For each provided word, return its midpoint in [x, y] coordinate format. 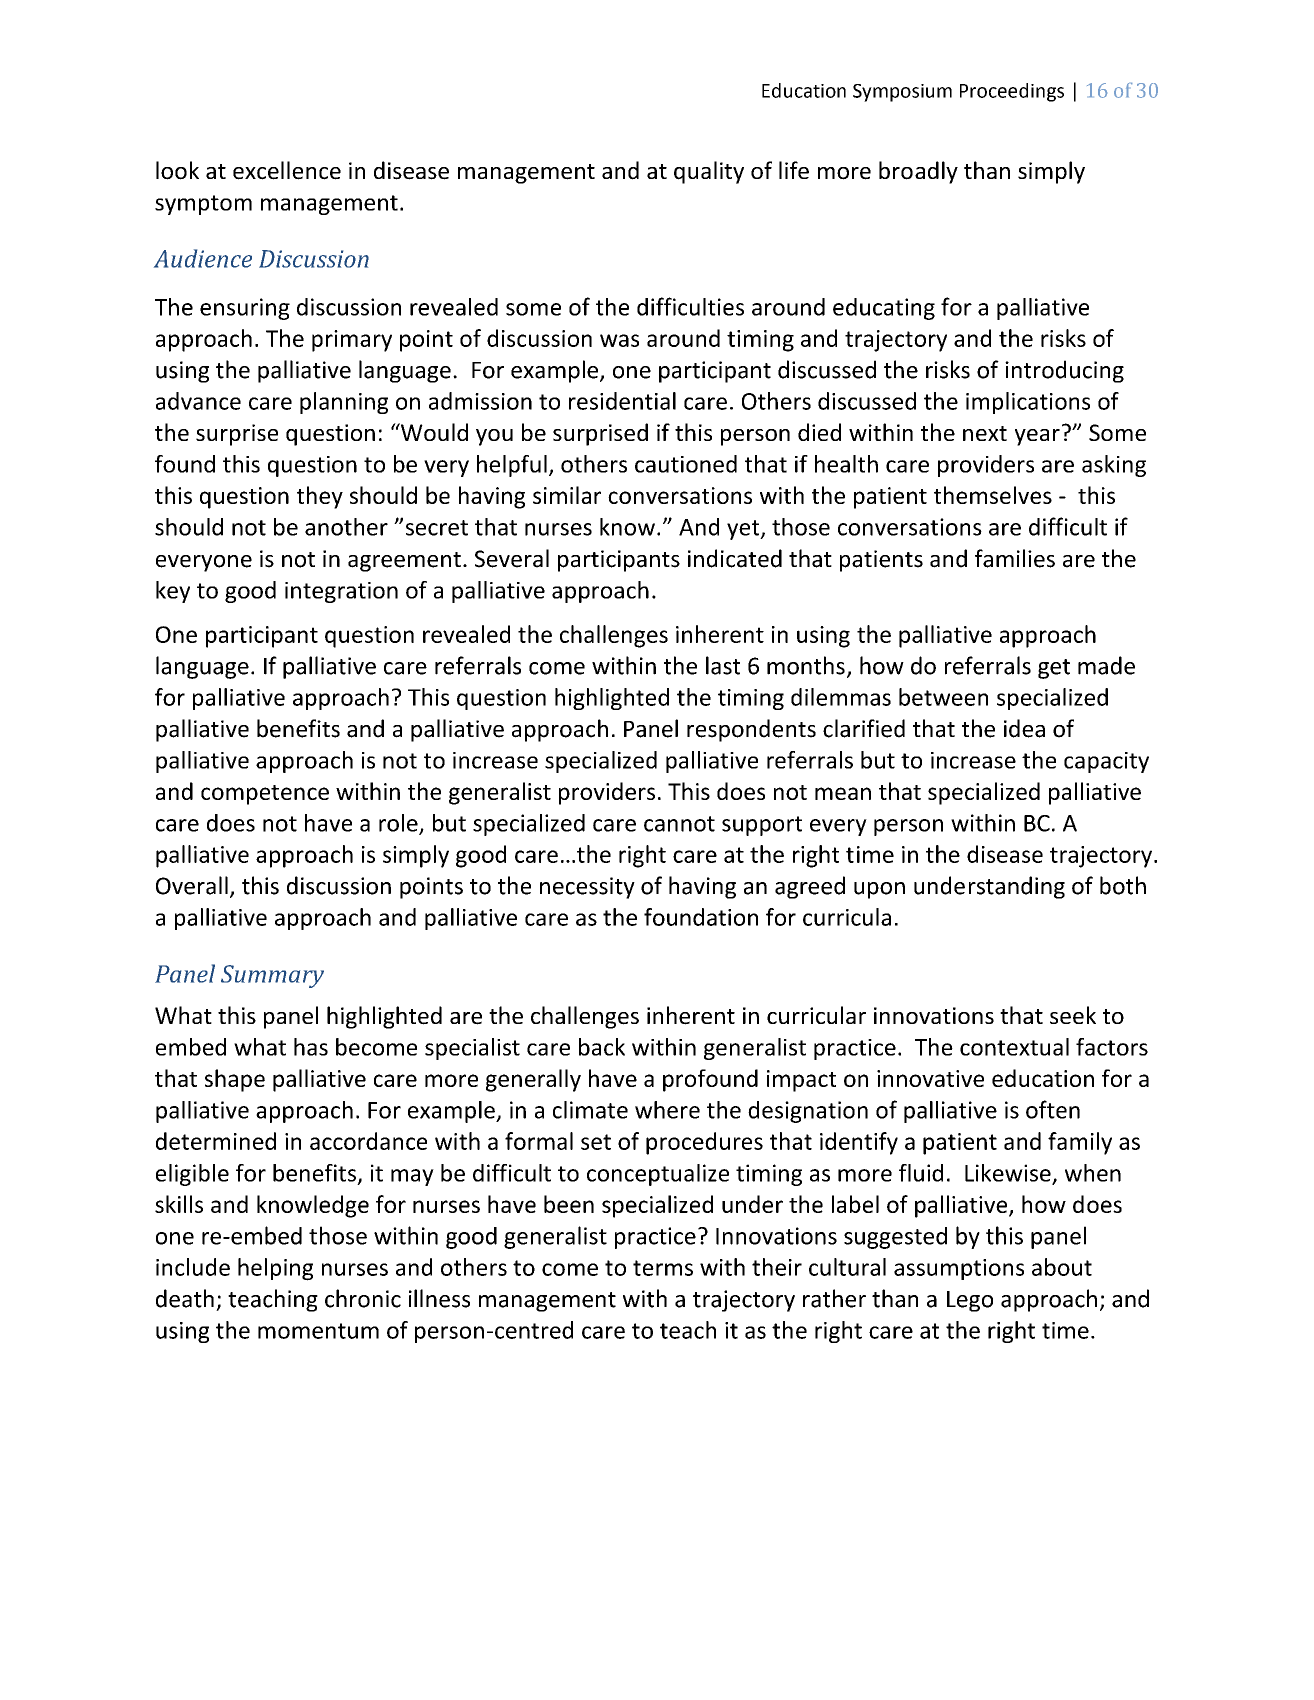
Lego [970, 1301]
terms [663, 1268]
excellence [287, 170]
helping [275, 1269]
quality [709, 172]
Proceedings [1012, 92]
